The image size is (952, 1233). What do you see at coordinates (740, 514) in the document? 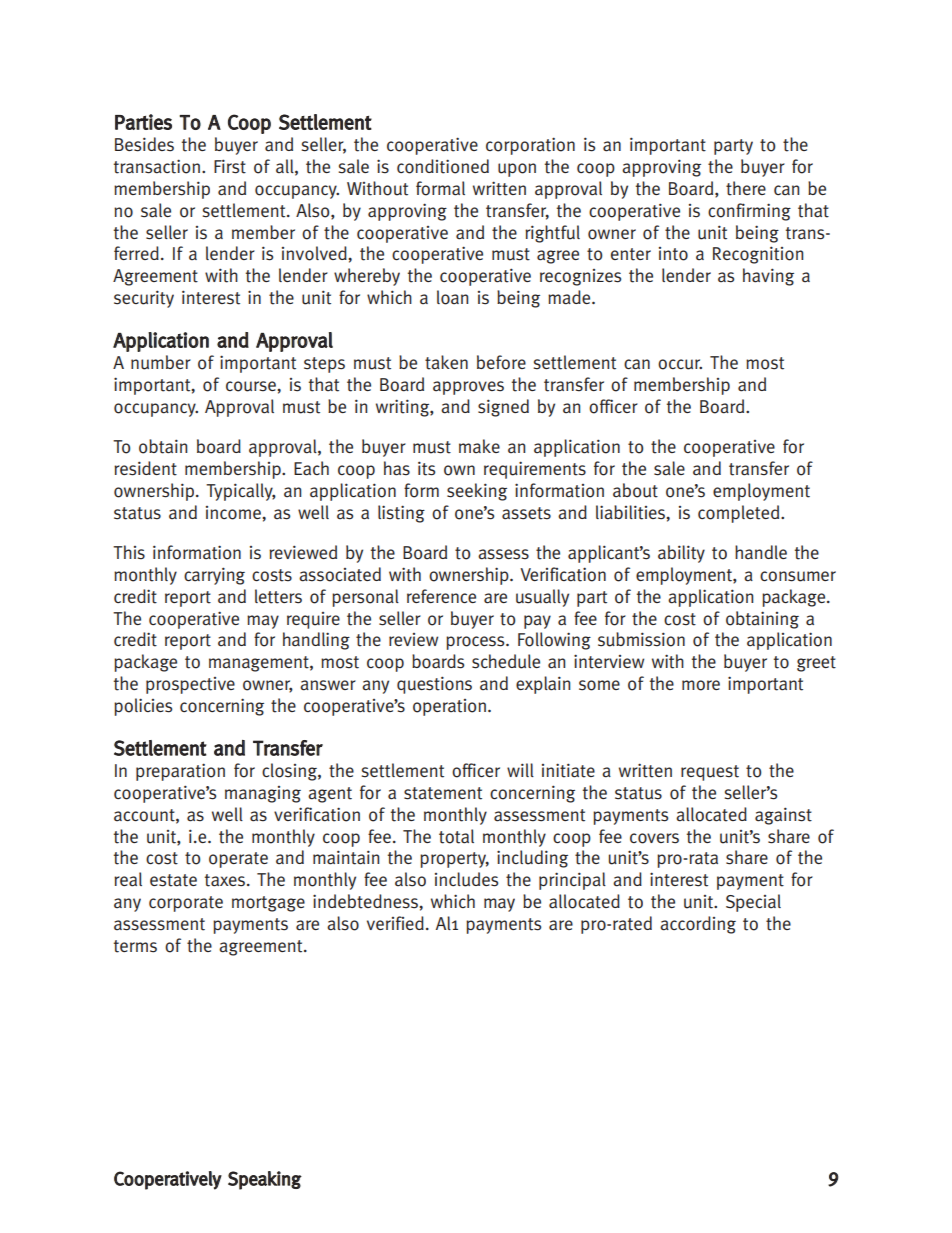
I see `completed` at bounding box center [740, 514].
